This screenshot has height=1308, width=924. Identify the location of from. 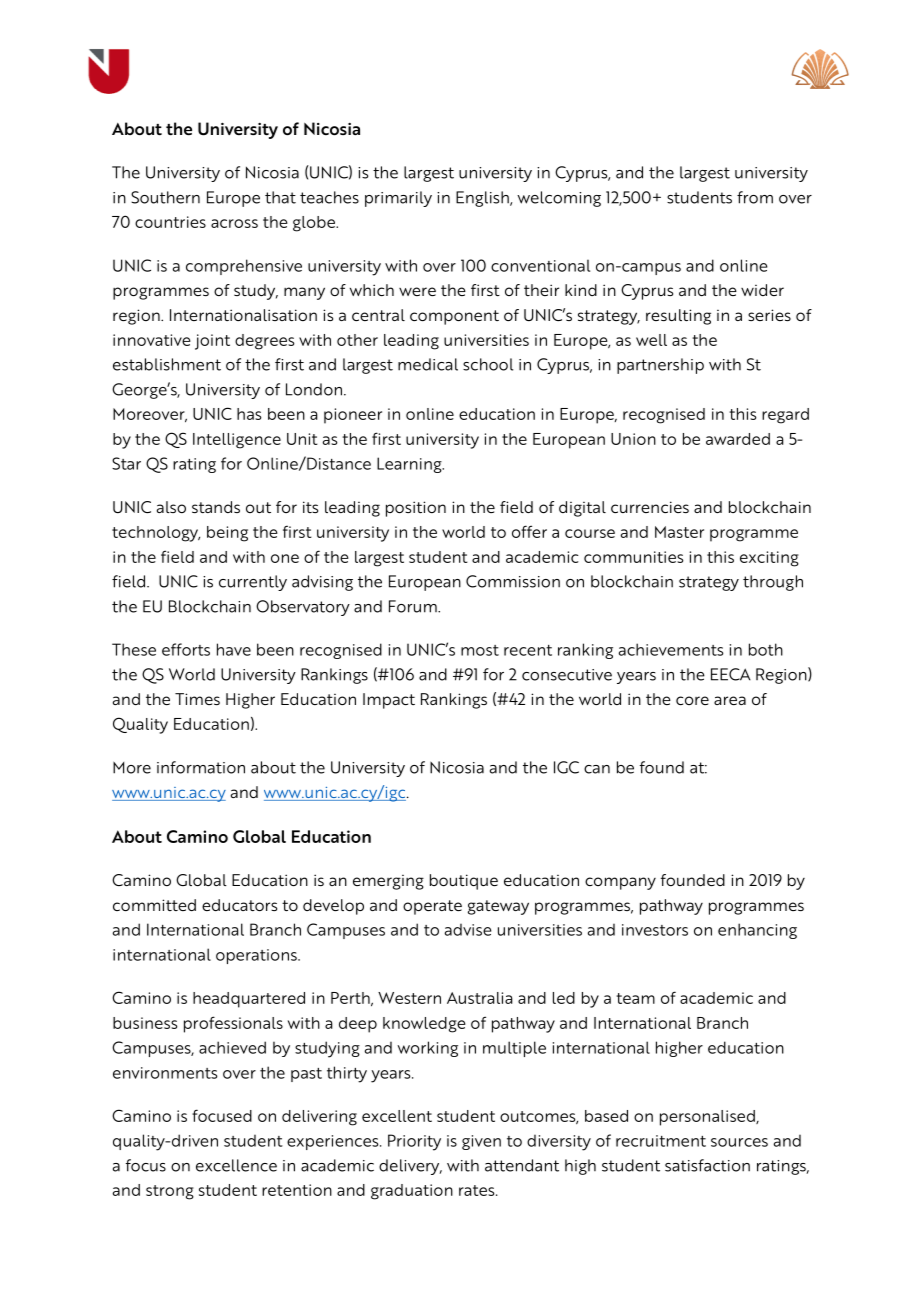
(755, 197).
